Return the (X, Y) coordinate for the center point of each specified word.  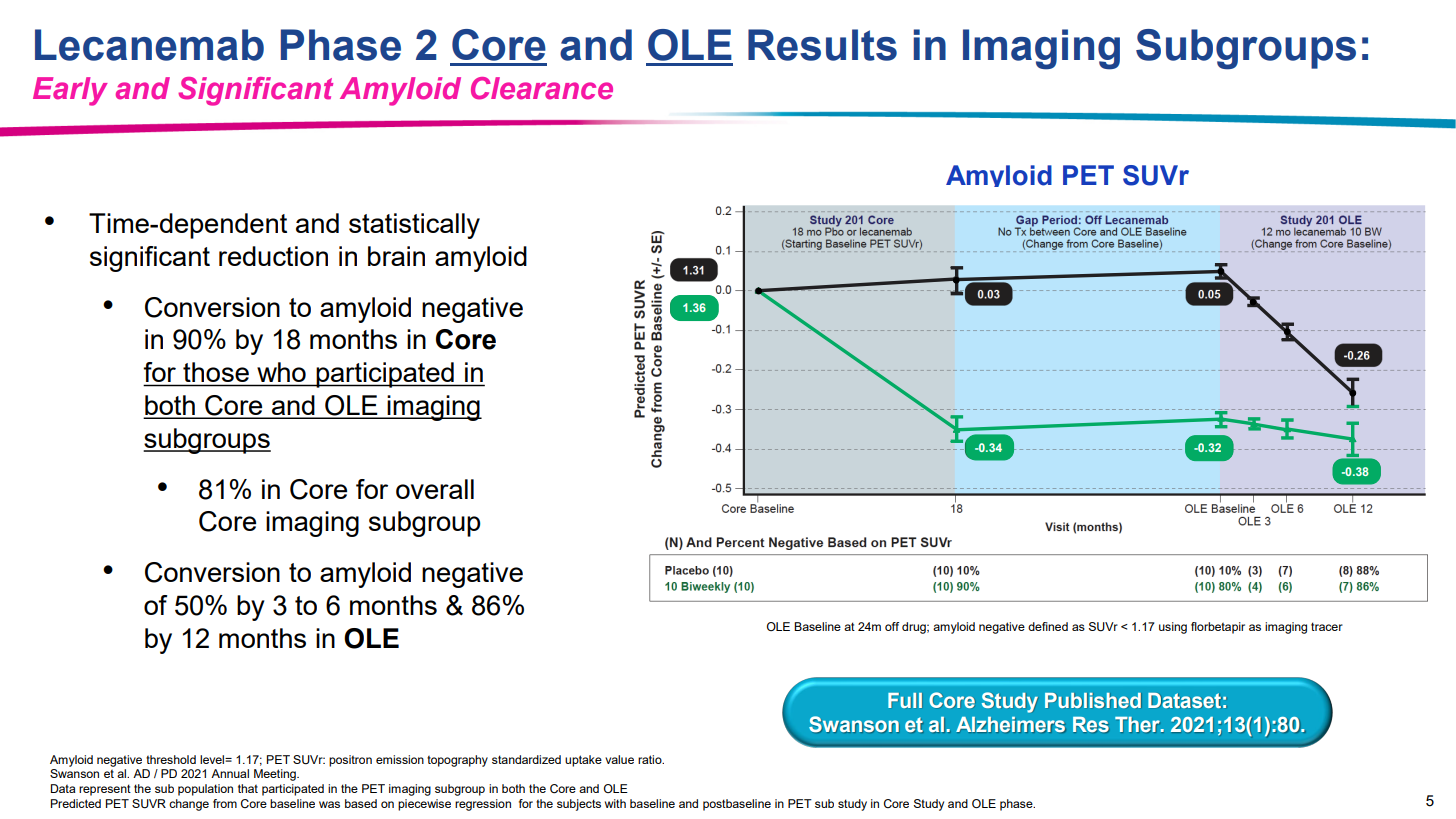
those (216, 372)
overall (435, 489)
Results (822, 45)
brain (396, 256)
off (892, 626)
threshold (171, 759)
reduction (273, 256)
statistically (414, 226)
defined (1048, 626)
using (1173, 628)
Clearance (542, 88)
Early (70, 91)
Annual (230, 773)
